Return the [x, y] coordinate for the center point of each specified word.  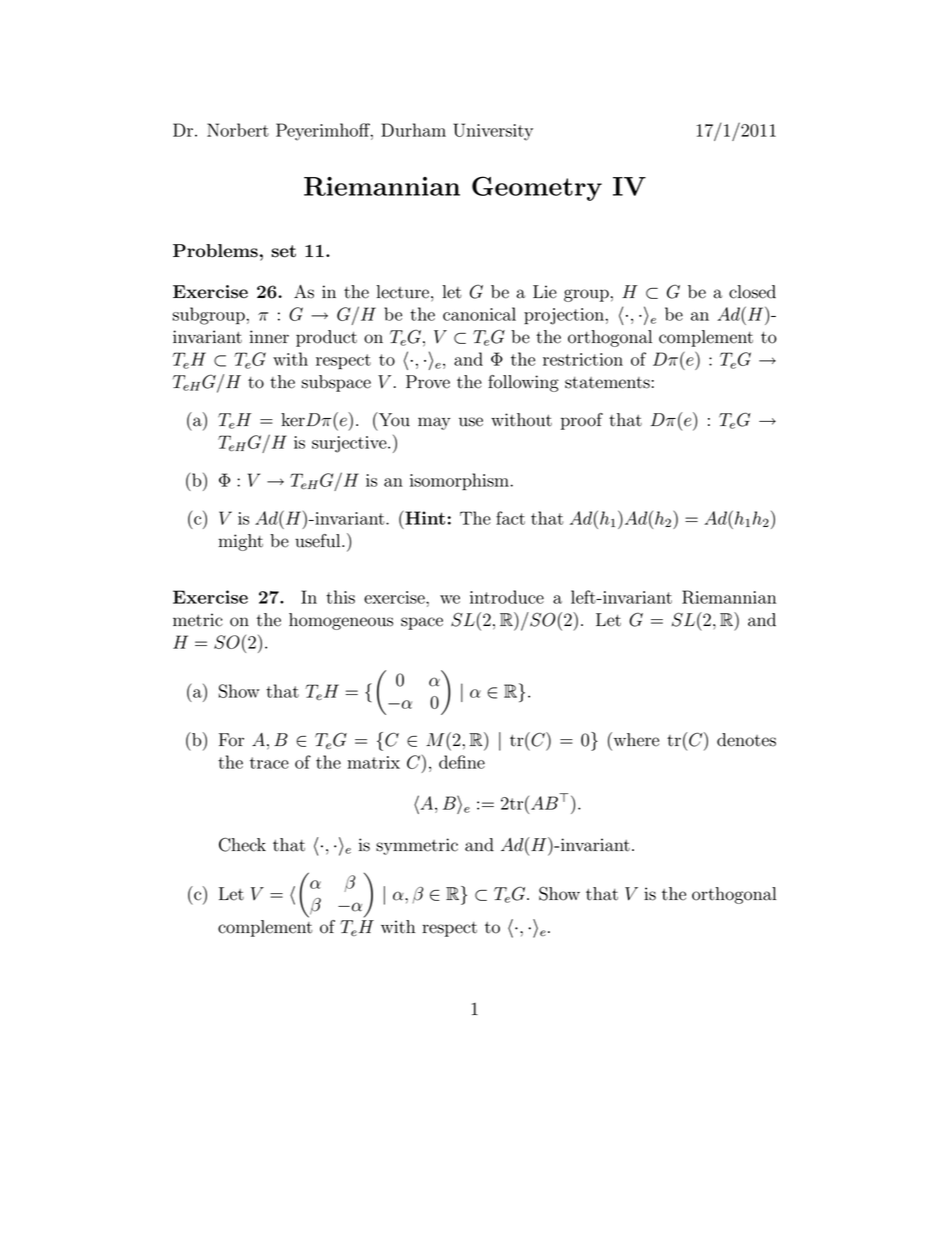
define [462, 762]
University [493, 132]
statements [607, 383]
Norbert [238, 130]
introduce [507, 597]
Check [242, 844]
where [635, 739]
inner [269, 337]
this [340, 597]
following [523, 383]
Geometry [537, 188]
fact [510, 518]
